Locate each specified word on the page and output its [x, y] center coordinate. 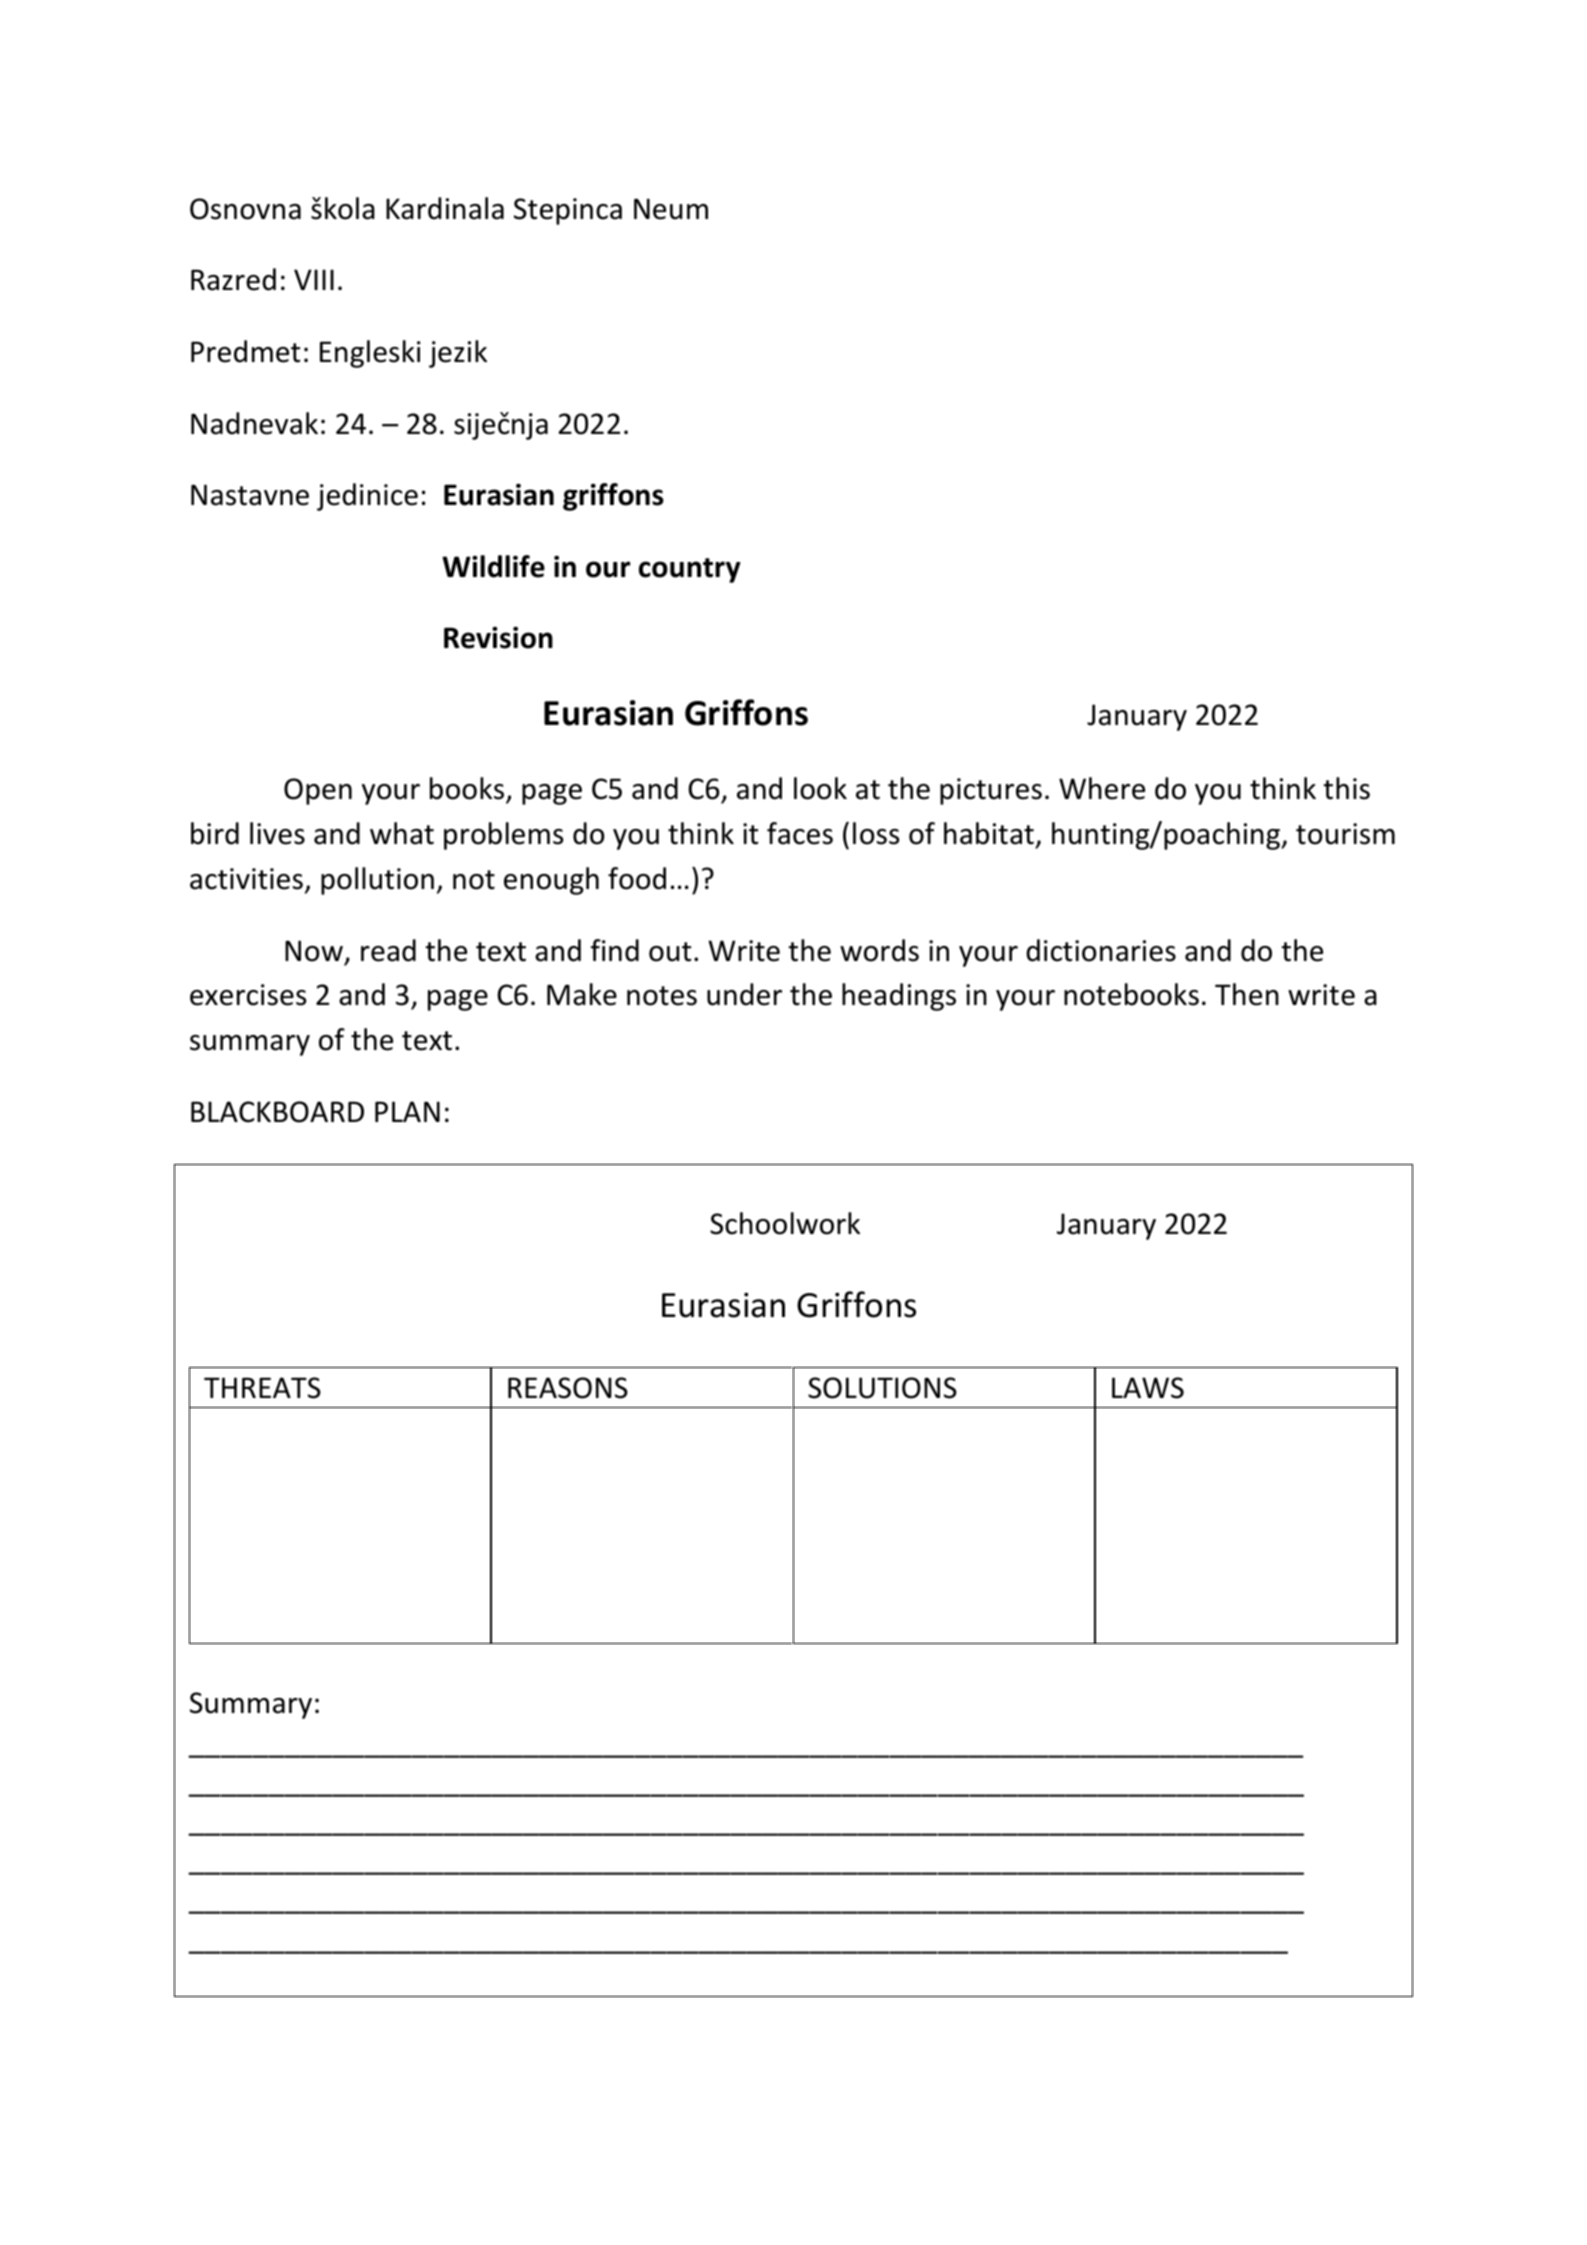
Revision [498, 638]
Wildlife [493, 566]
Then [1247, 994]
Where [1102, 788]
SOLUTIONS [882, 1388]
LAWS [1148, 1388]
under [744, 994]
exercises [248, 995]
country [689, 570]
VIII [314, 279]
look [820, 788]
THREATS [262, 1388]
